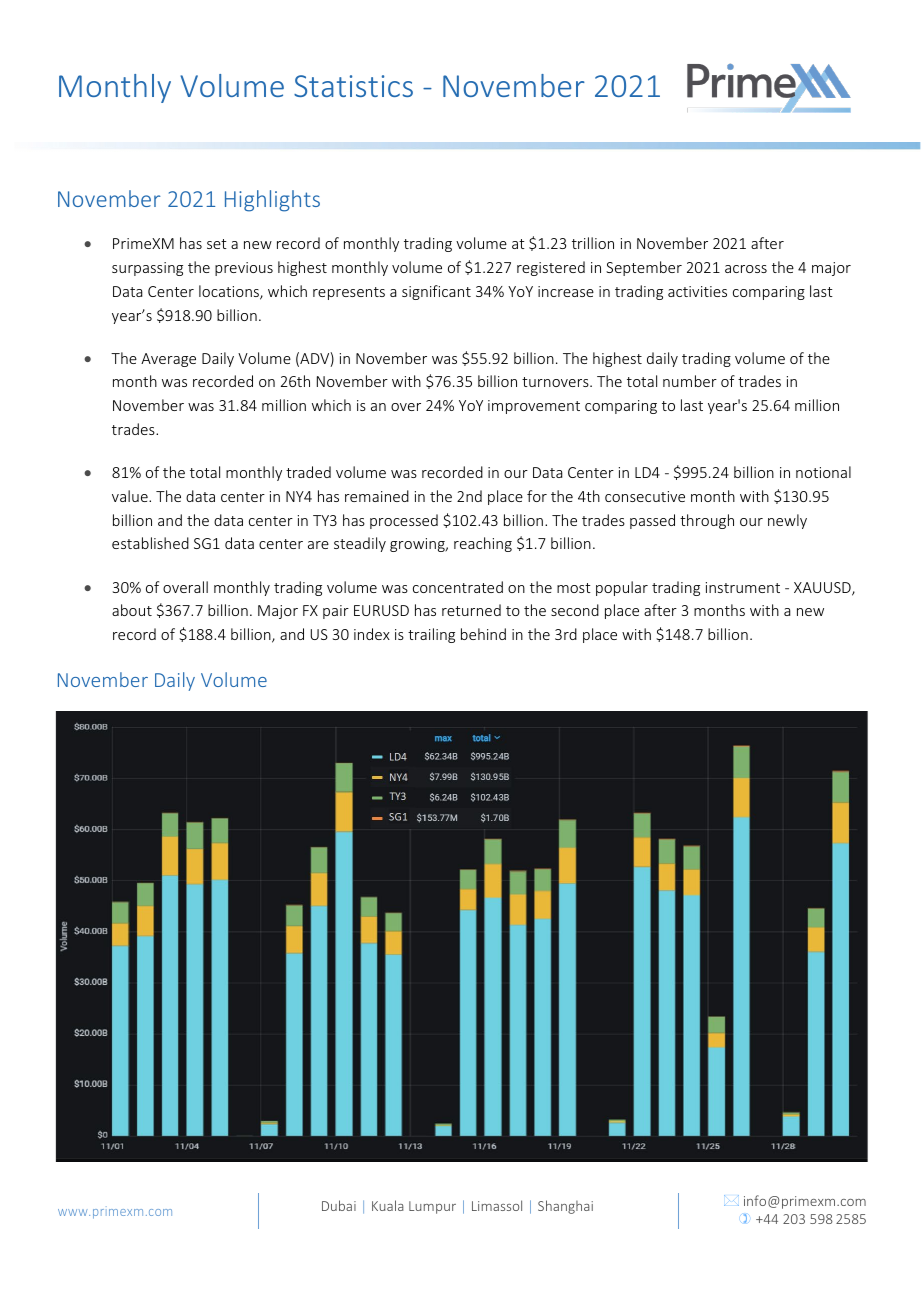 Image resolution: width=924 pixels, height=1307 pixels. What do you see at coordinates (339, 1205) in the screenshot?
I see `Dubai` at bounding box center [339, 1205].
